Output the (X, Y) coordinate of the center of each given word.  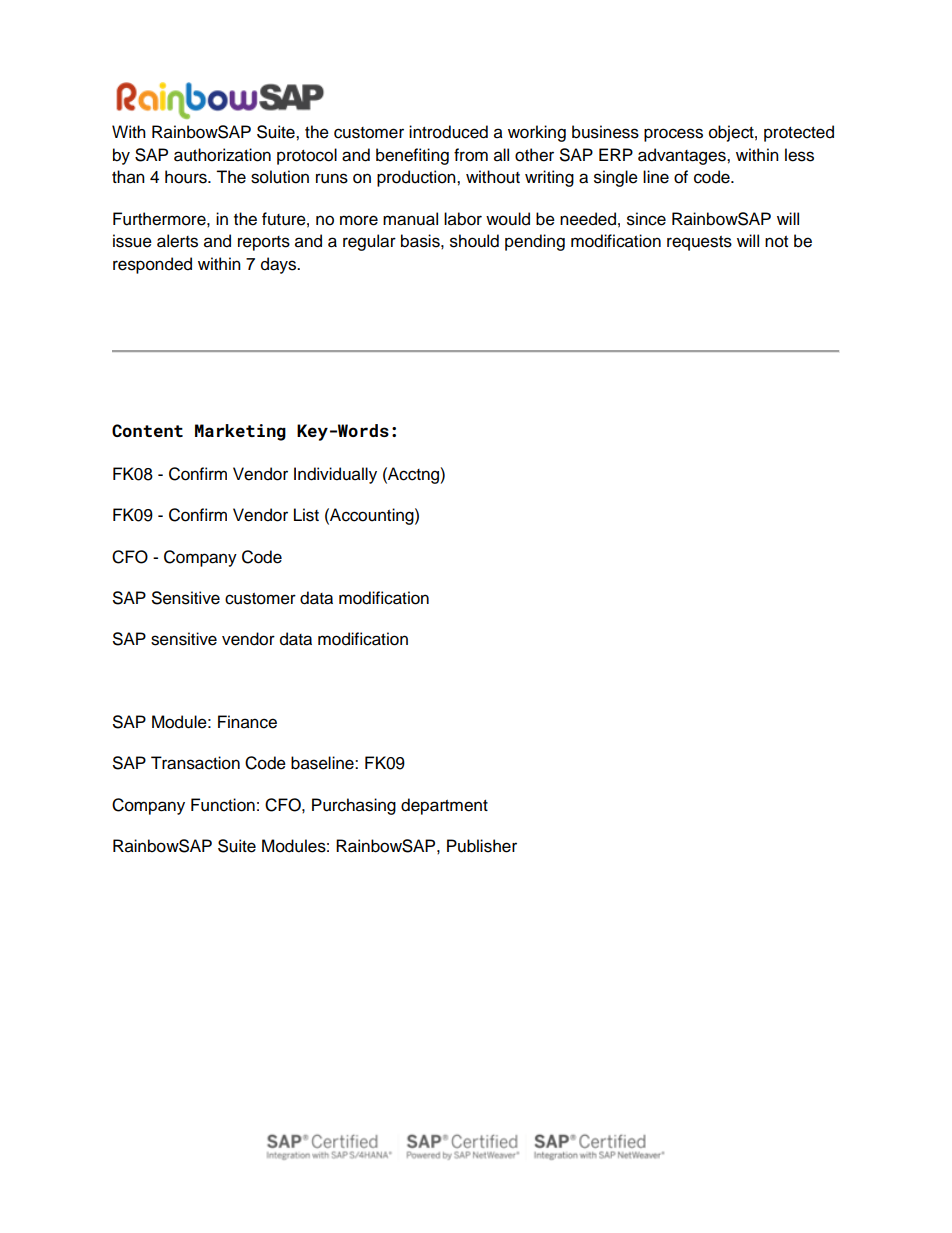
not (776, 242)
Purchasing (354, 806)
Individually (335, 475)
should (474, 241)
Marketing (240, 432)
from (471, 155)
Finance (247, 722)
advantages (683, 156)
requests (699, 243)
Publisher (482, 846)
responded (152, 265)
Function (223, 805)
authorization (222, 155)
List (306, 515)
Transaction (195, 763)
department (444, 806)
